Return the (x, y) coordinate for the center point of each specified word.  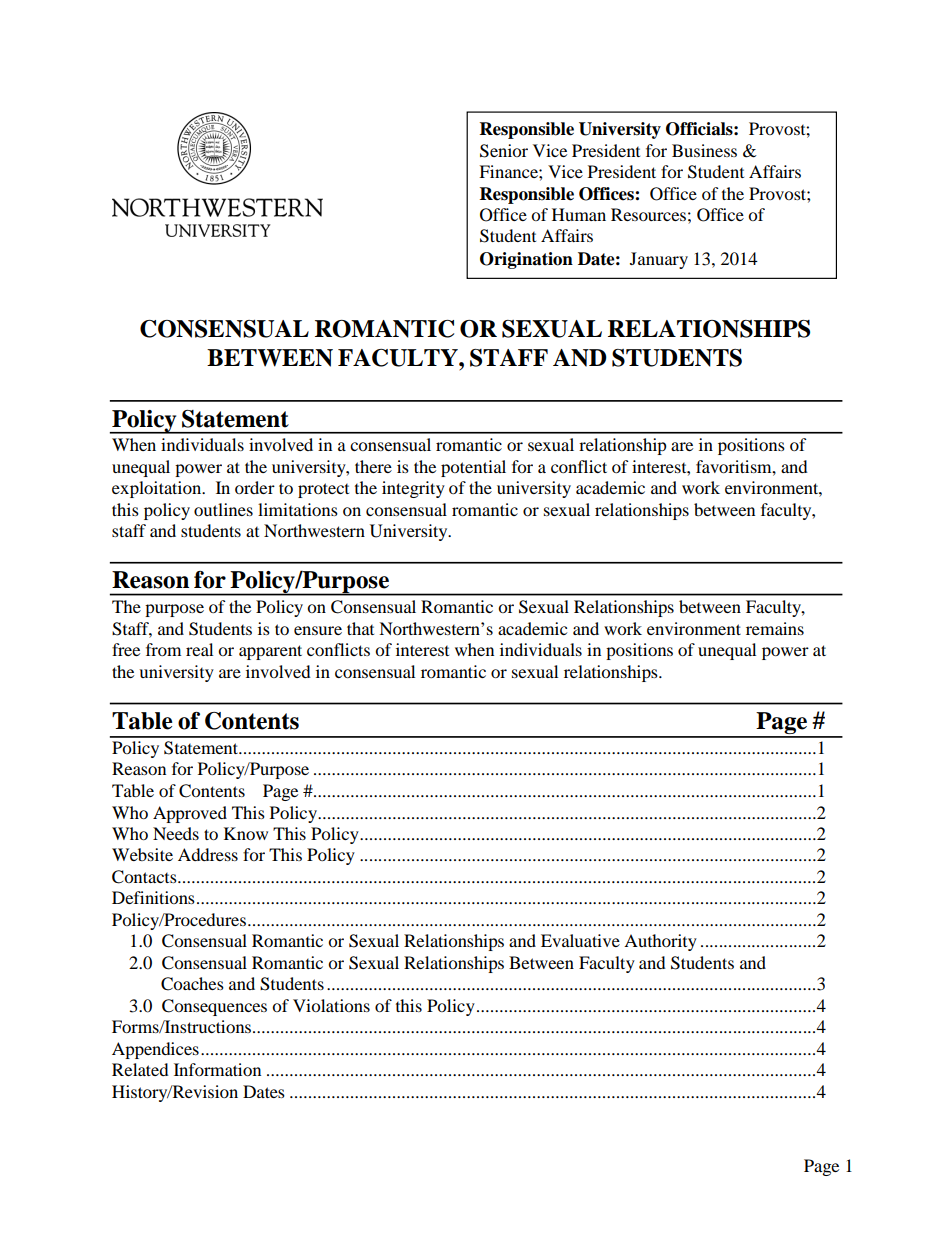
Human (579, 214)
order (255, 487)
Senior (504, 151)
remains (775, 628)
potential (473, 468)
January (659, 260)
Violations (331, 1005)
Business (704, 150)
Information (217, 1069)
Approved (190, 814)
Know (246, 833)
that (360, 628)
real (199, 649)
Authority (660, 942)
